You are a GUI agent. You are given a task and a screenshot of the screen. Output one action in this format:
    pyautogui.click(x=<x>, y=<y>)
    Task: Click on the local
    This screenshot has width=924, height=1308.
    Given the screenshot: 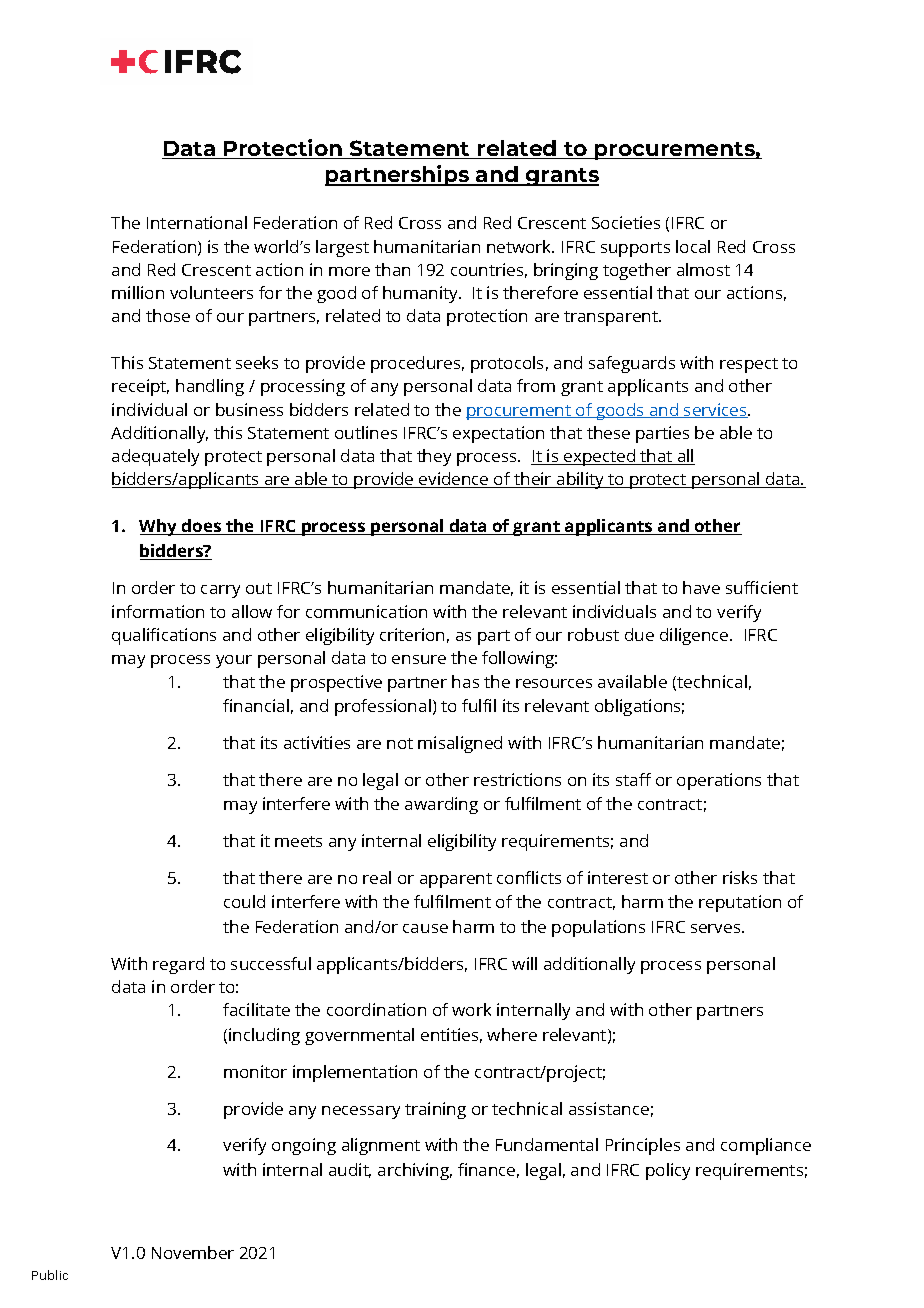 What is the action you would take?
    pyautogui.click(x=693, y=246)
